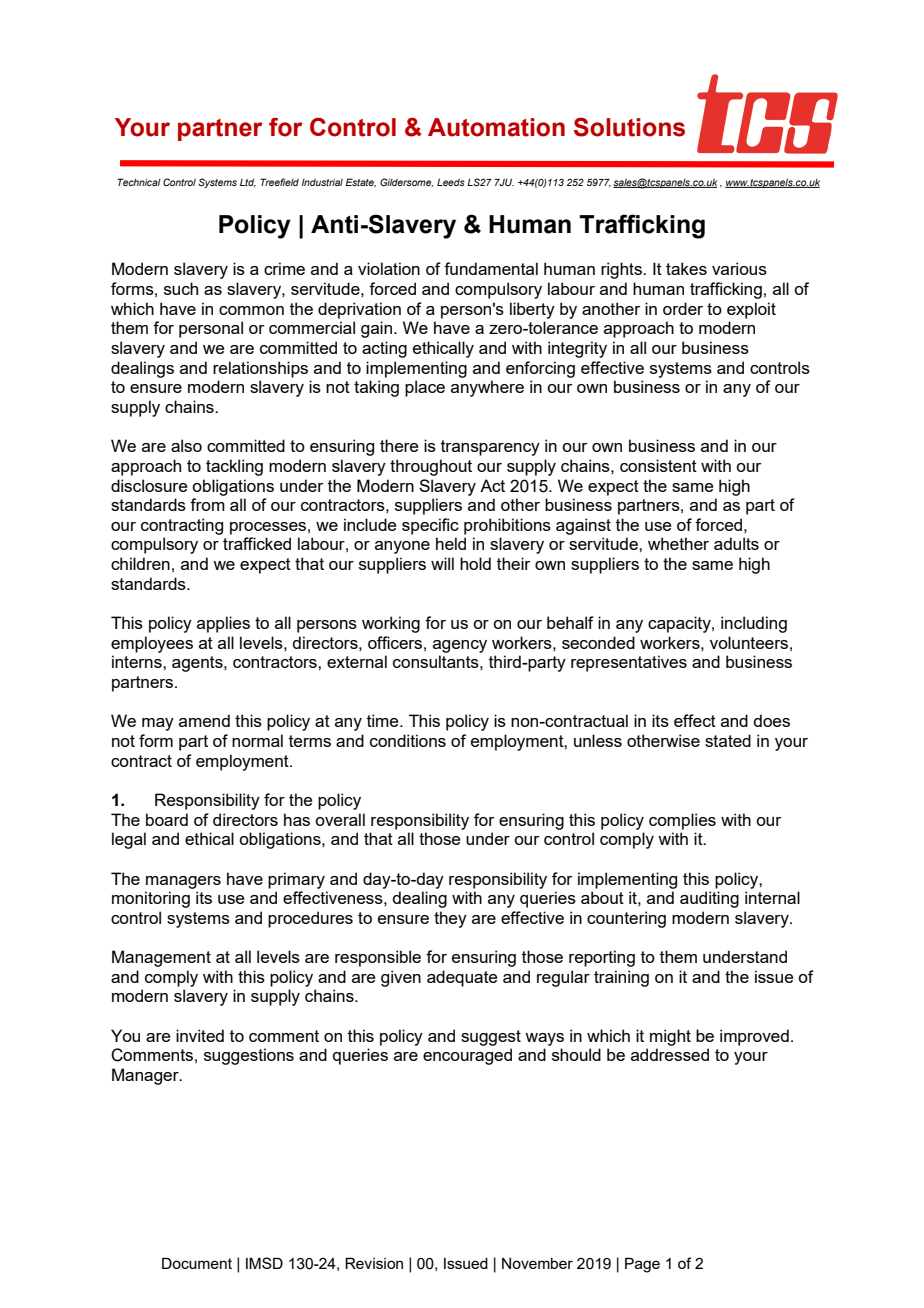  I want to click on they, so click(450, 919).
